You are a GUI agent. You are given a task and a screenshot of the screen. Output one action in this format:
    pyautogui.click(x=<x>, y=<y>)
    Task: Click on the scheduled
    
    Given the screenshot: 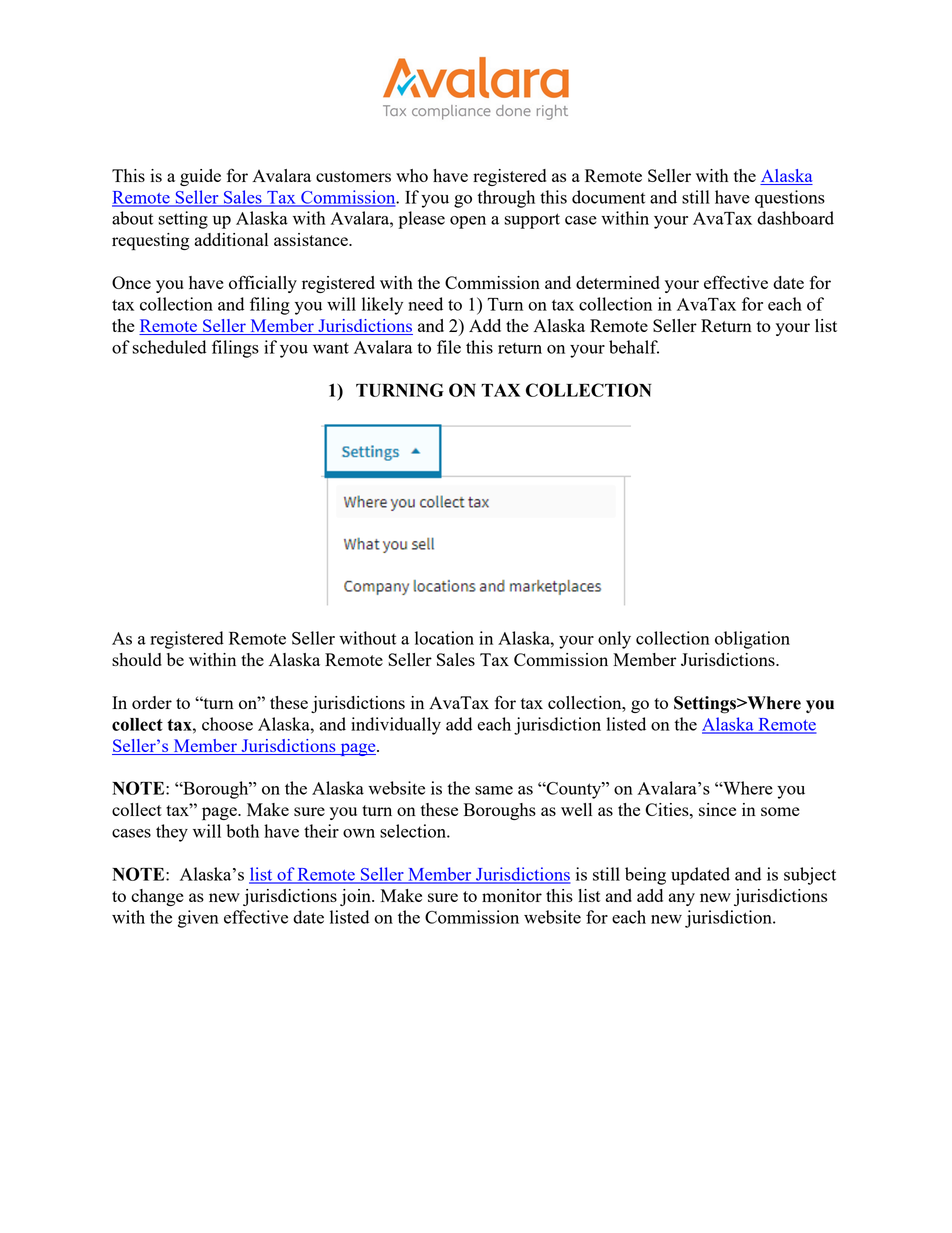 What is the action you would take?
    pyautogui.click(x=169, y=347)
